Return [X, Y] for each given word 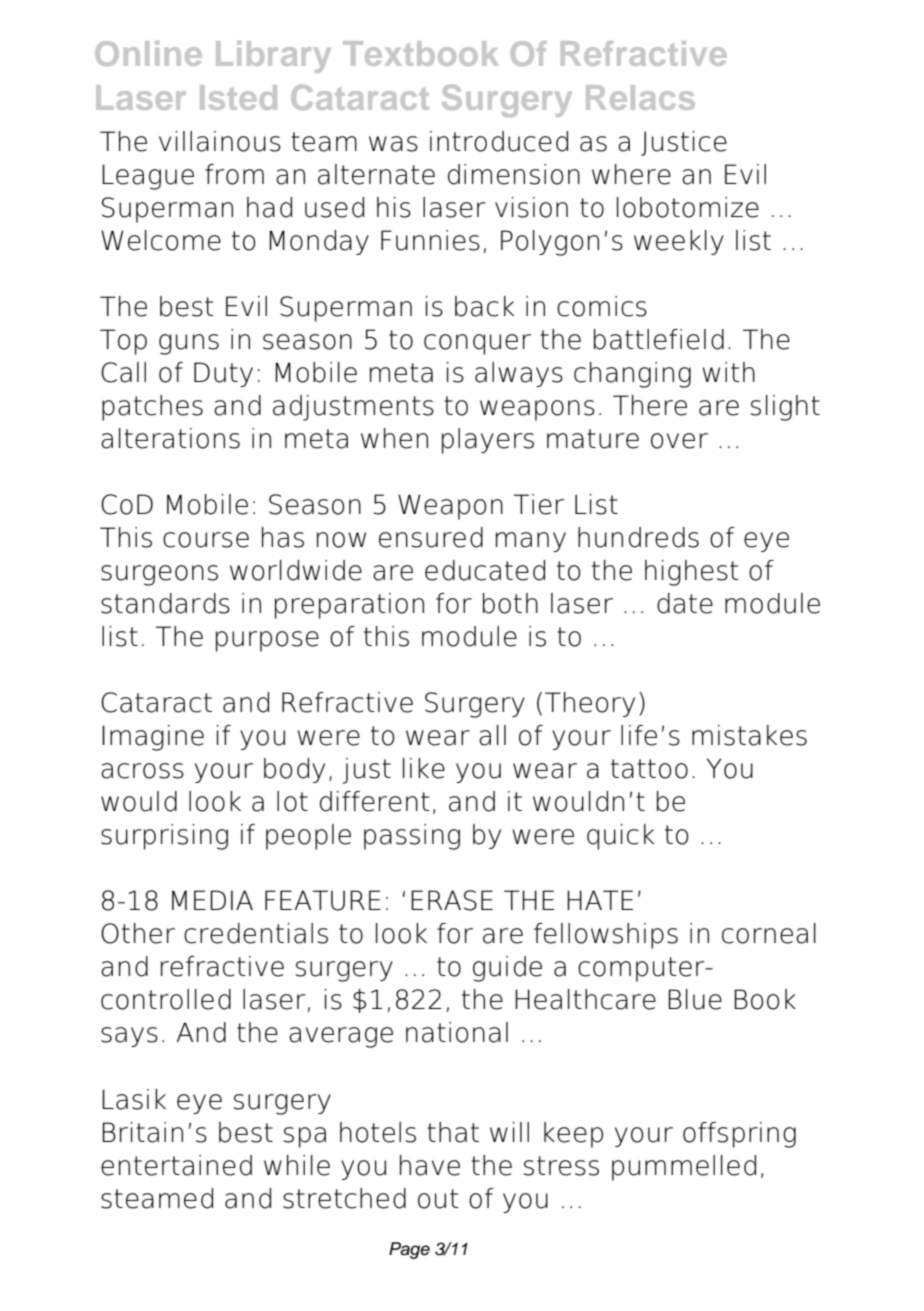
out [438, 1199]
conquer [477, 344]
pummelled [684, 1168]
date [685, 603]
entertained [176, 1165]
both [510, 603]
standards [165, 603]
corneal [769, 933]
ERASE [452, 900]
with [728, 372]
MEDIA [212, 900]
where [631, 174]
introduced [499, 141]
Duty [223, 374]
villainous [220, 141]
